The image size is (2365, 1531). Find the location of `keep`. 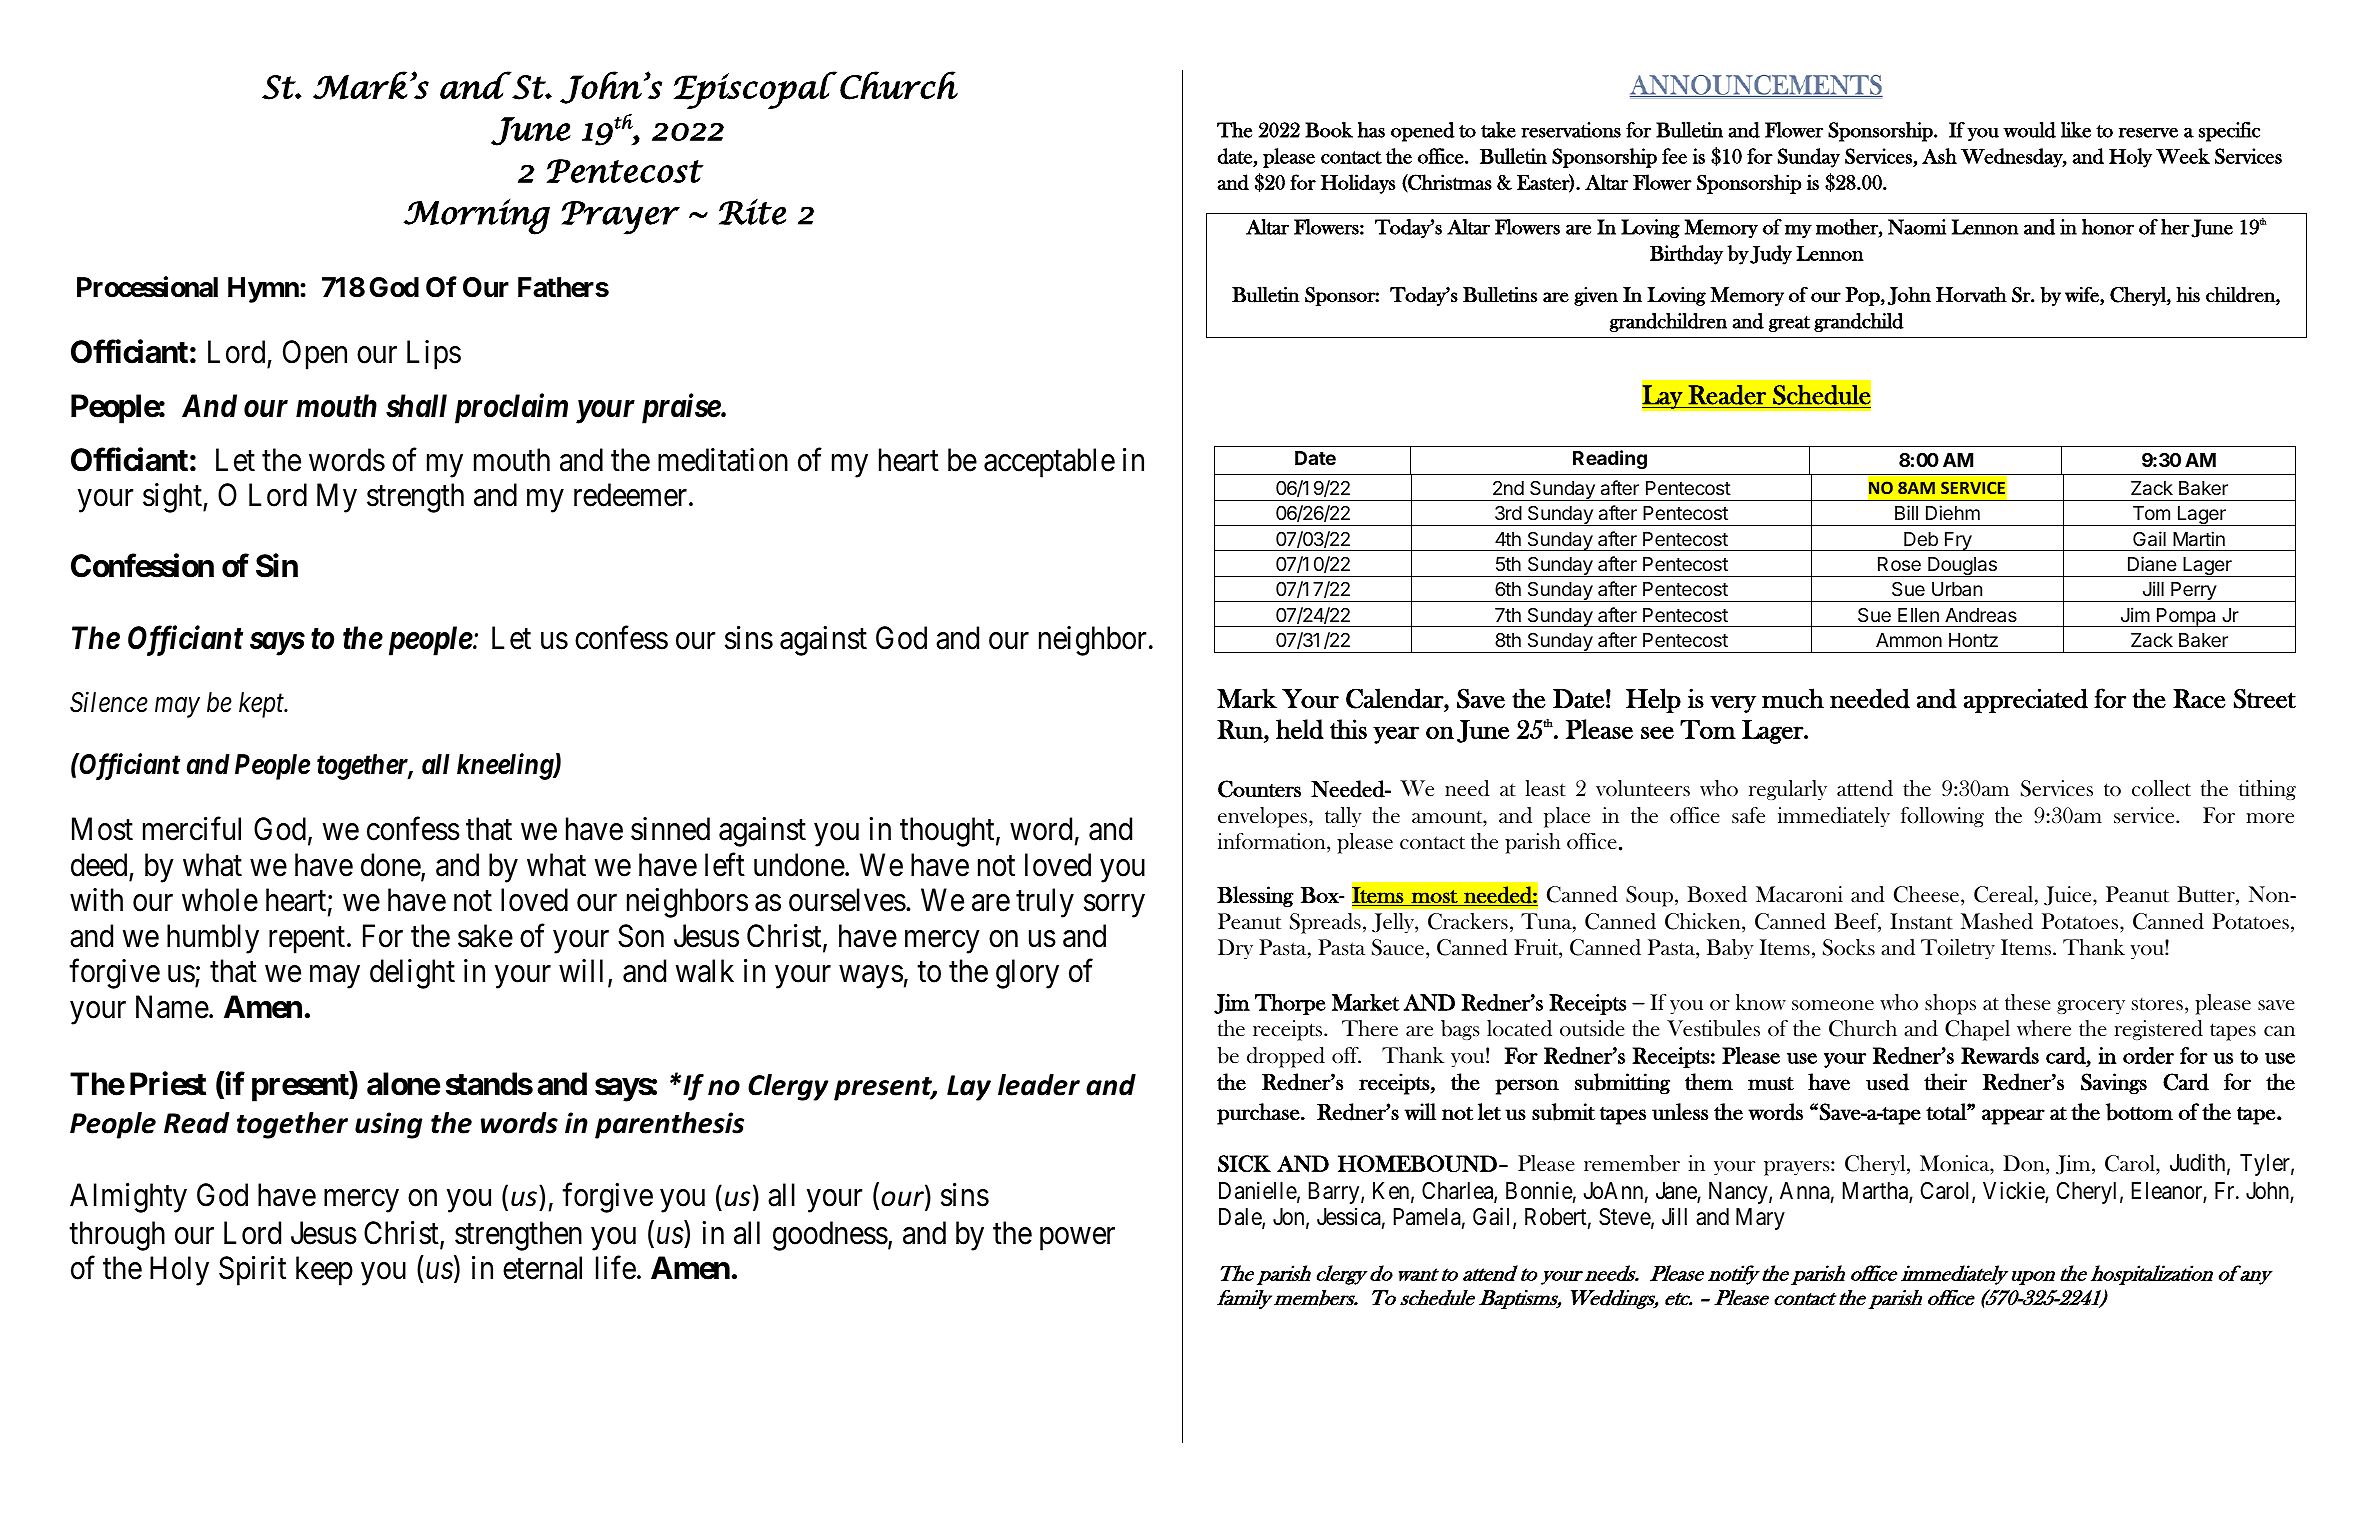

keep is located at coordinates (324, 1271).
